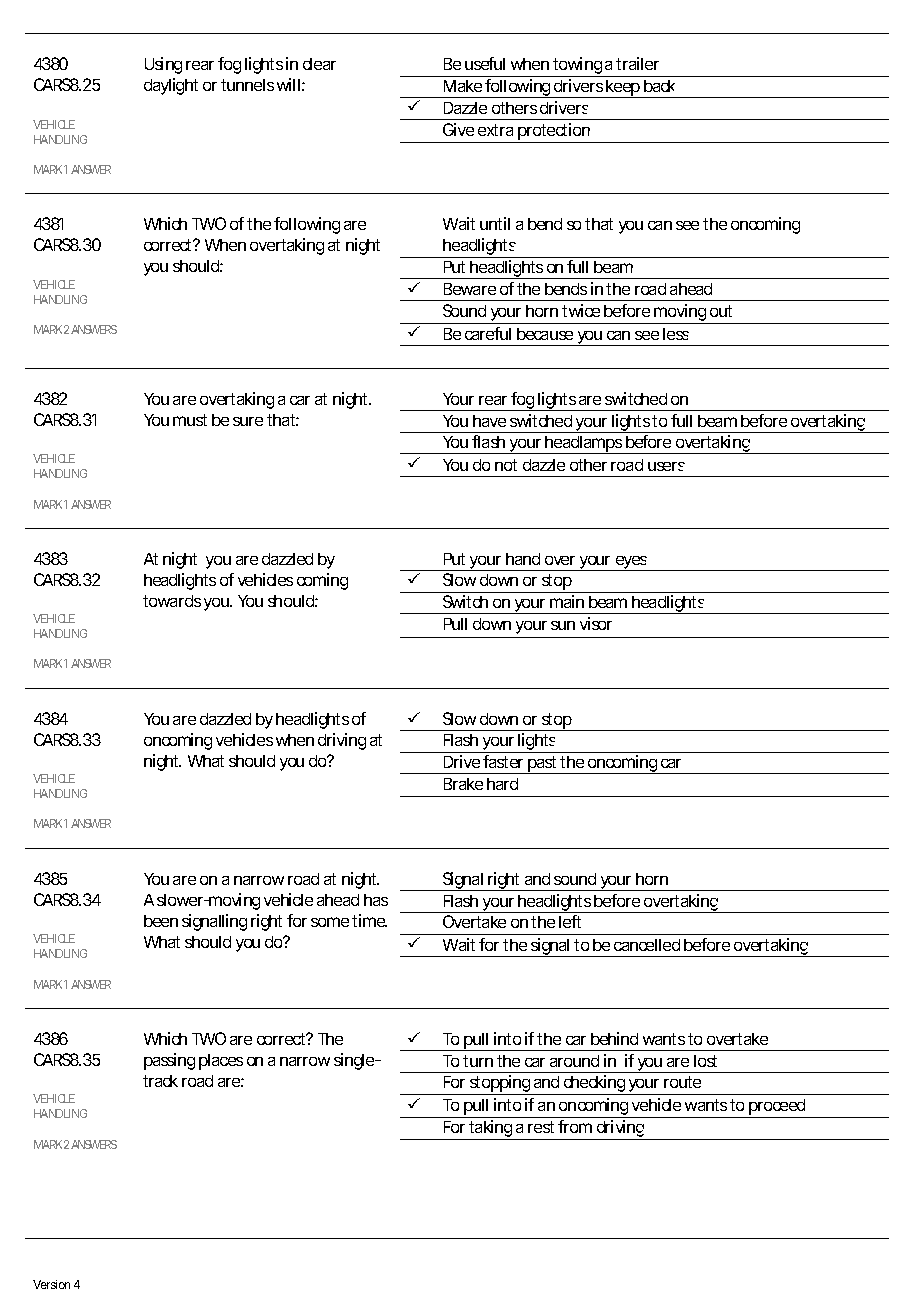  Describe the element at coordinates (319, 64) in the screenshot. I see `clear` at that location.
